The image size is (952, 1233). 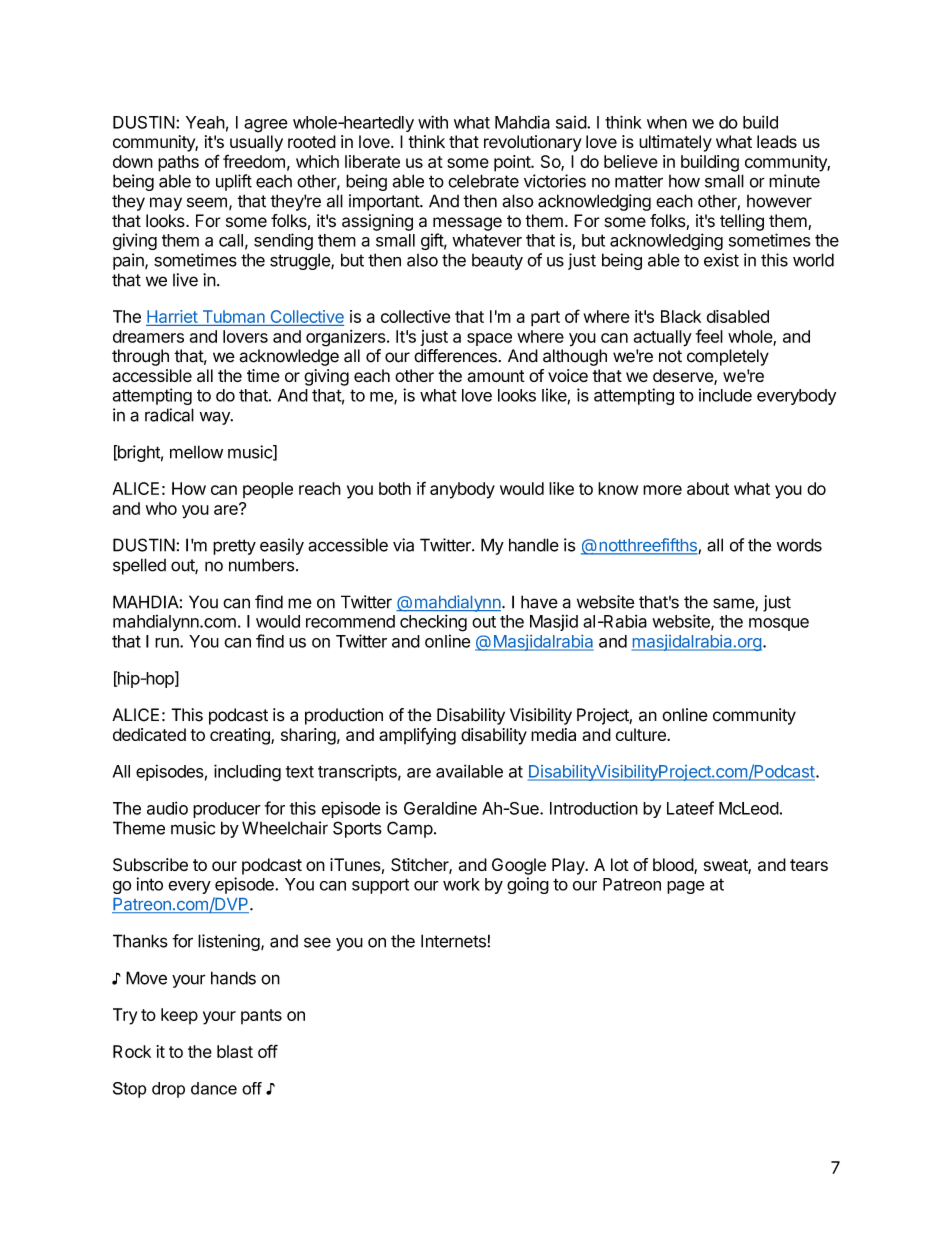 I want to click on amplifying, so click(x=417, y=736).
